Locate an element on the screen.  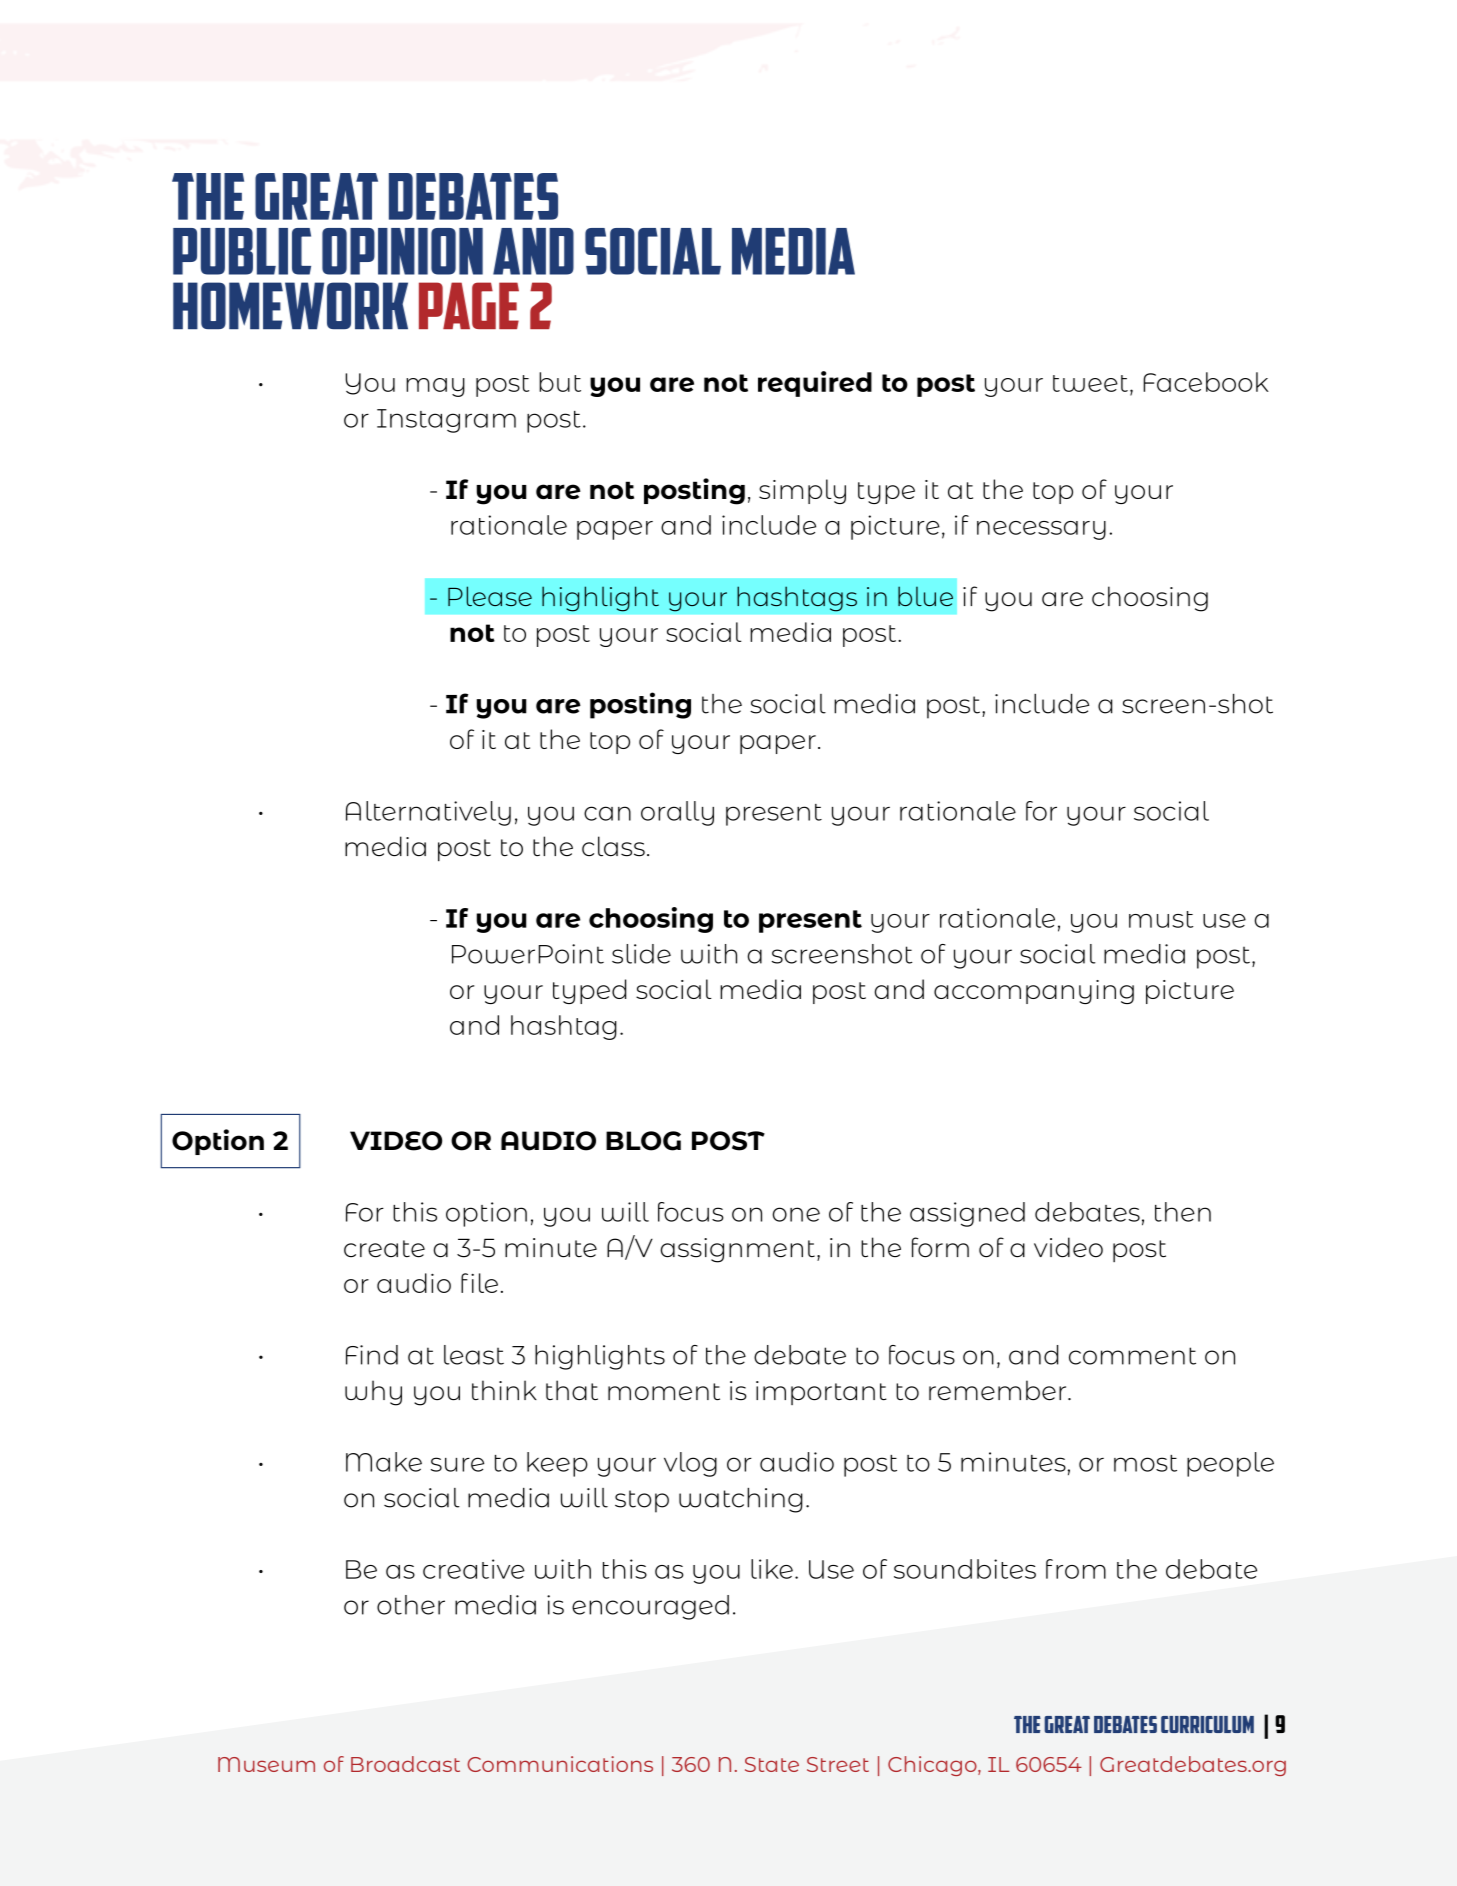
tweet is located at coordinates (1090, 383).
